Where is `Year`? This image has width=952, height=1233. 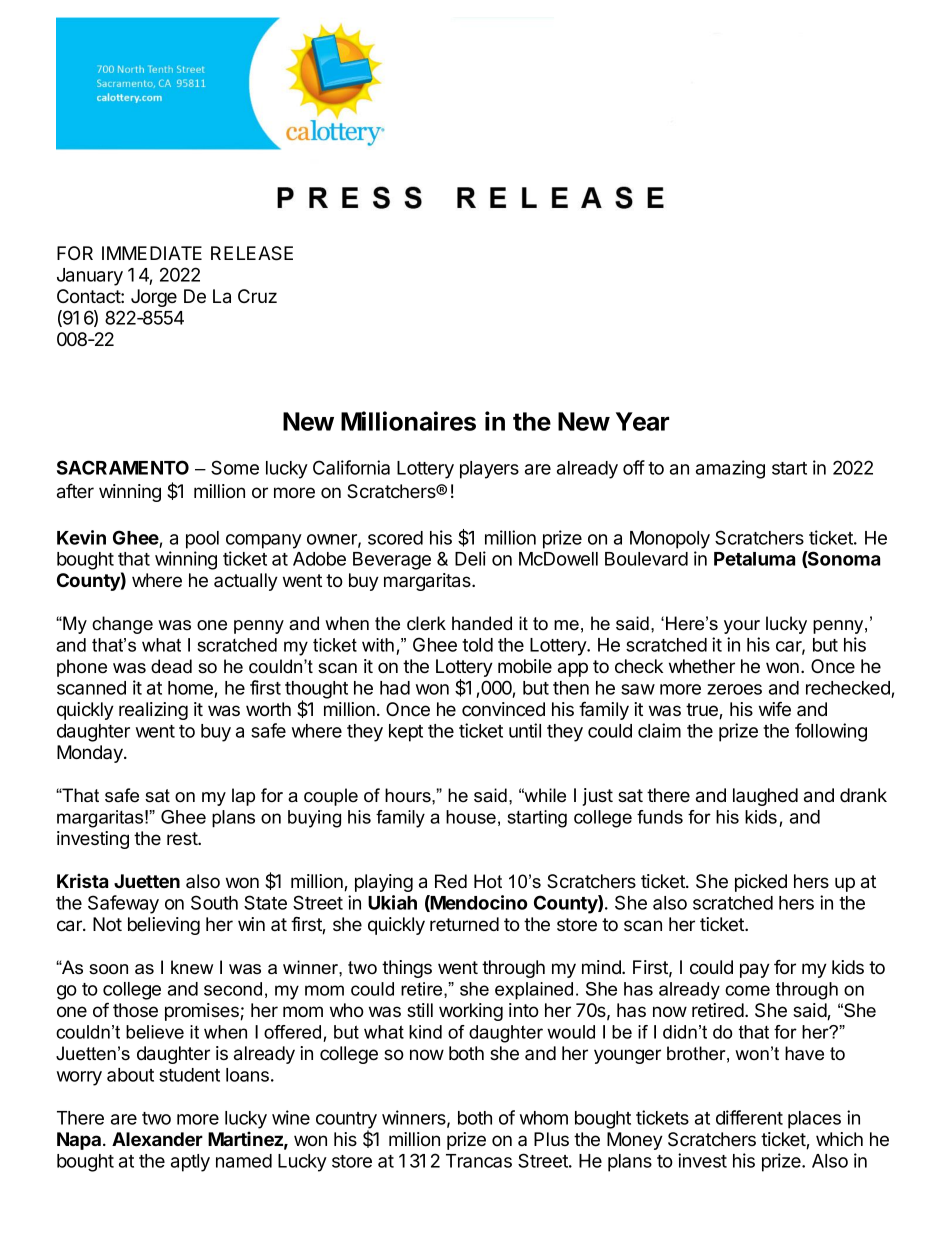
Year is located at coordinates (642, 421).
